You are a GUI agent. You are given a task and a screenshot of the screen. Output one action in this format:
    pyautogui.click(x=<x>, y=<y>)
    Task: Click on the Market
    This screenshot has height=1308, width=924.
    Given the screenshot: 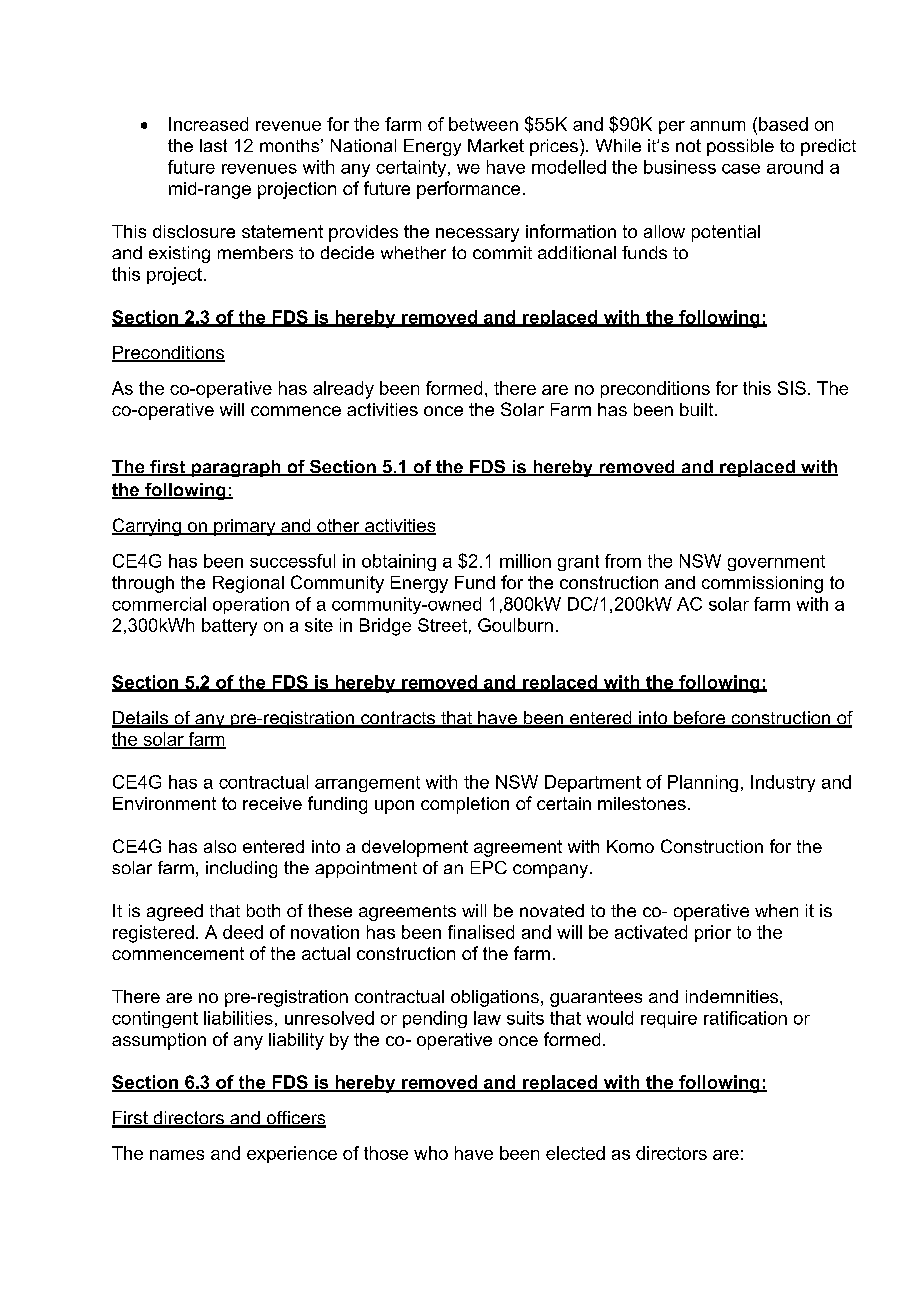 What is the action you would take?
    pyautogui.click(x=496, y=145)
